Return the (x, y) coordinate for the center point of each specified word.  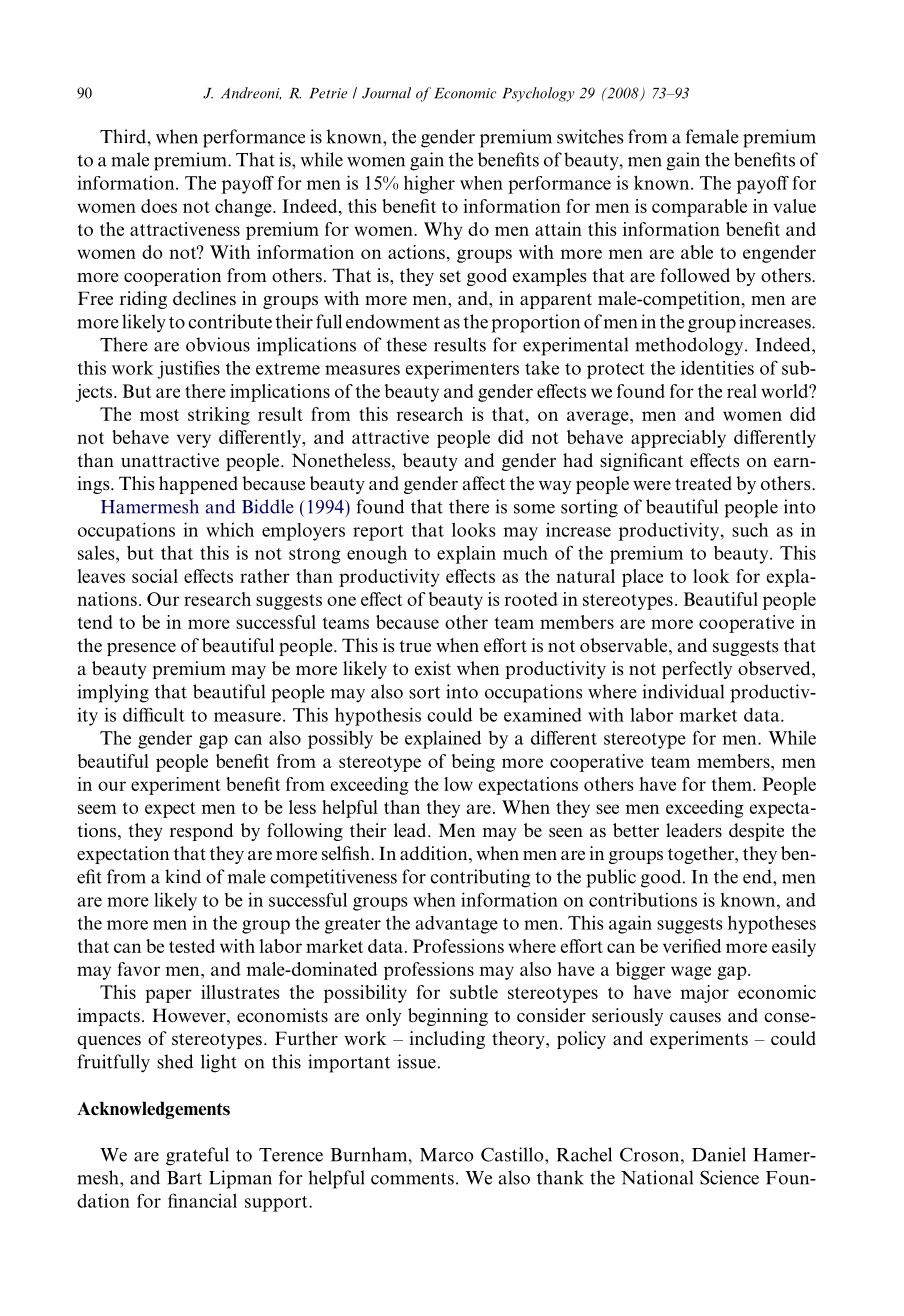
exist (433, 668)
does (159, 206)
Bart (184, 1178)
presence (141, 649)
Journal (386, 93)
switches (590, 136)
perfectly (697, 670)
